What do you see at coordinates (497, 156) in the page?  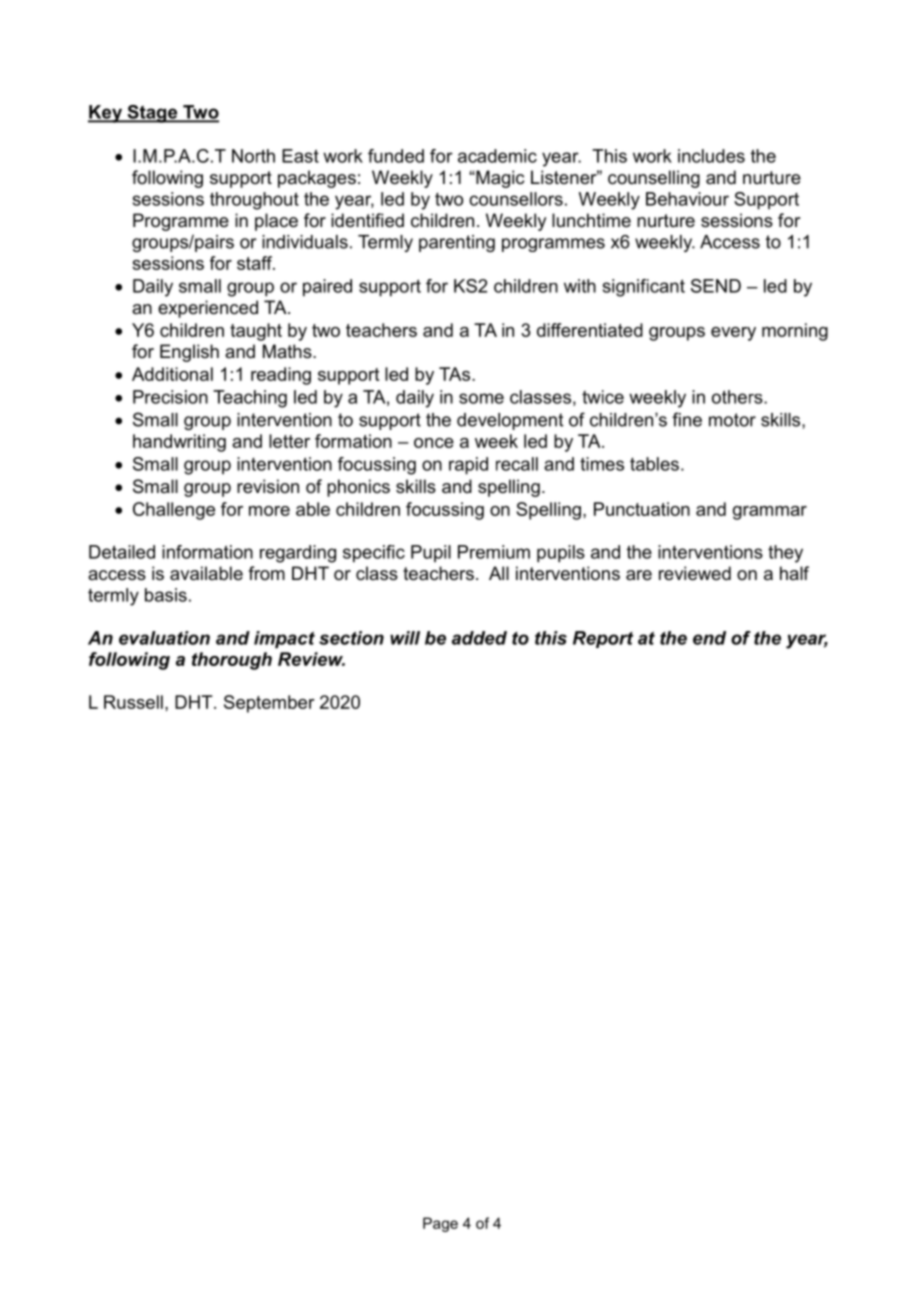 I see `academic` at bounding box center [497, 156].
